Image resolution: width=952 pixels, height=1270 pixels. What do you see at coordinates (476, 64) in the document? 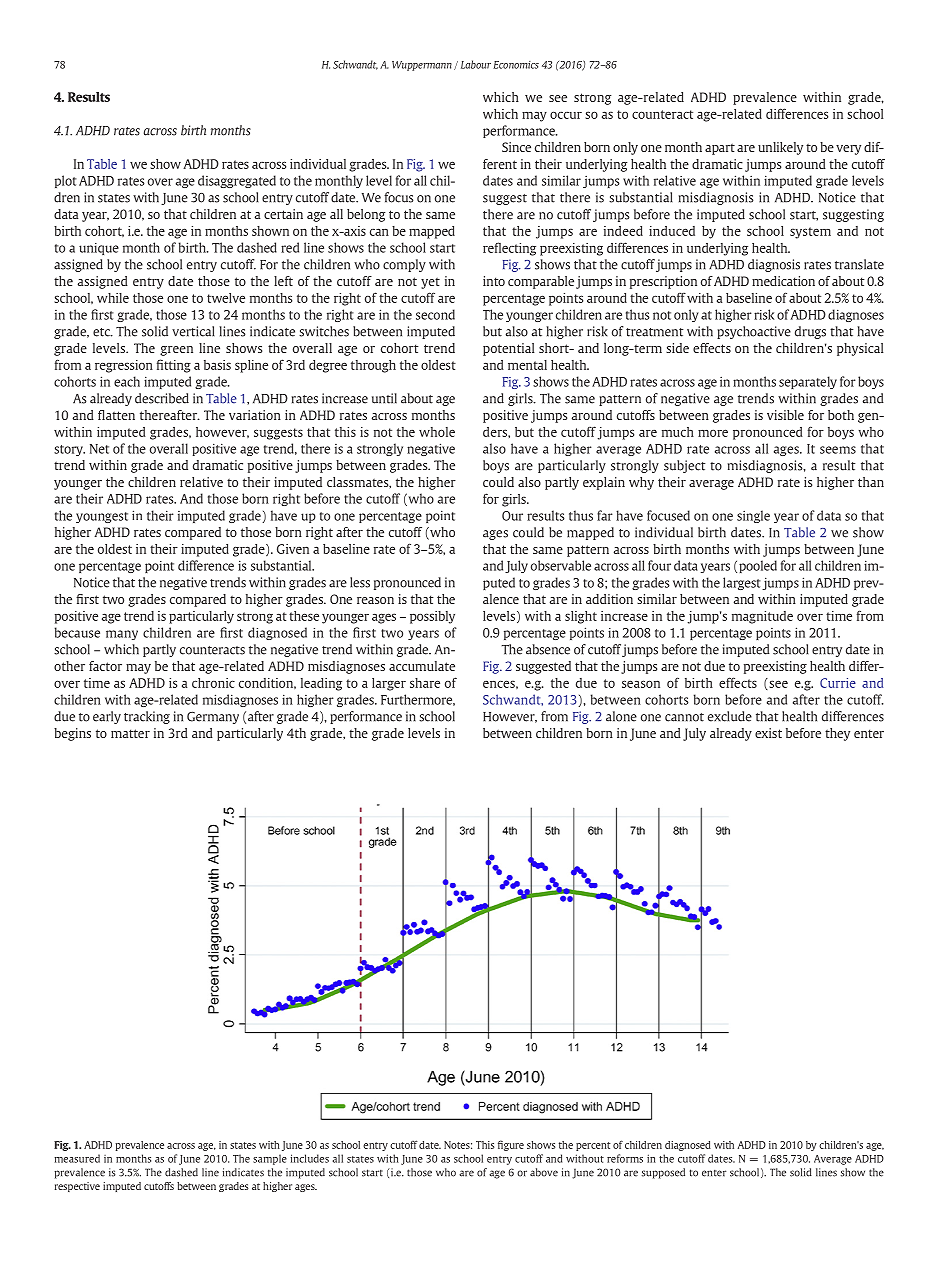
I see `Labour` at bounding box center [476, 64].
